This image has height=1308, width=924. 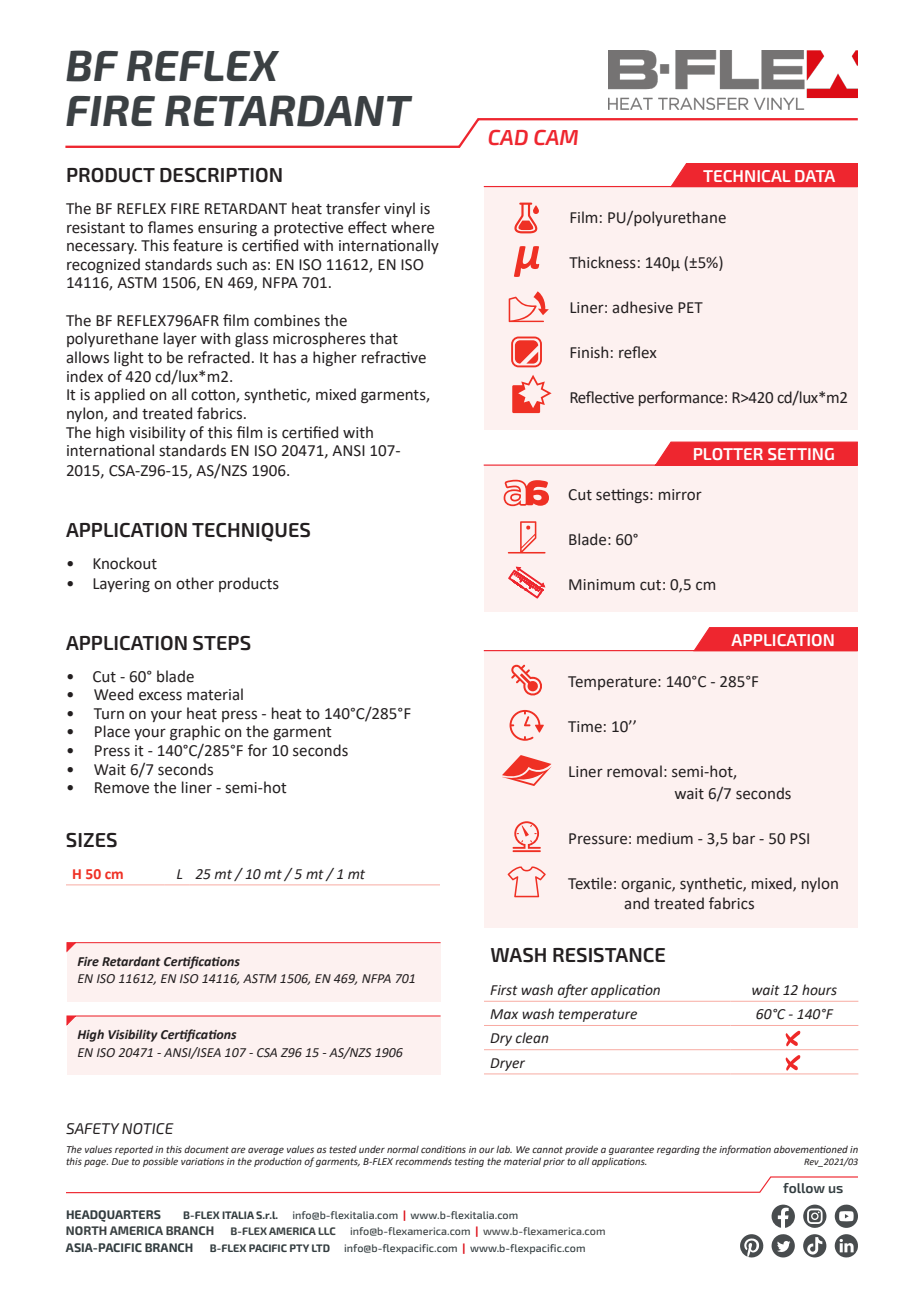 What do you see at coordinates (469, 1162) in the image?
I see `testing` at bounding box center [469, 1162].
